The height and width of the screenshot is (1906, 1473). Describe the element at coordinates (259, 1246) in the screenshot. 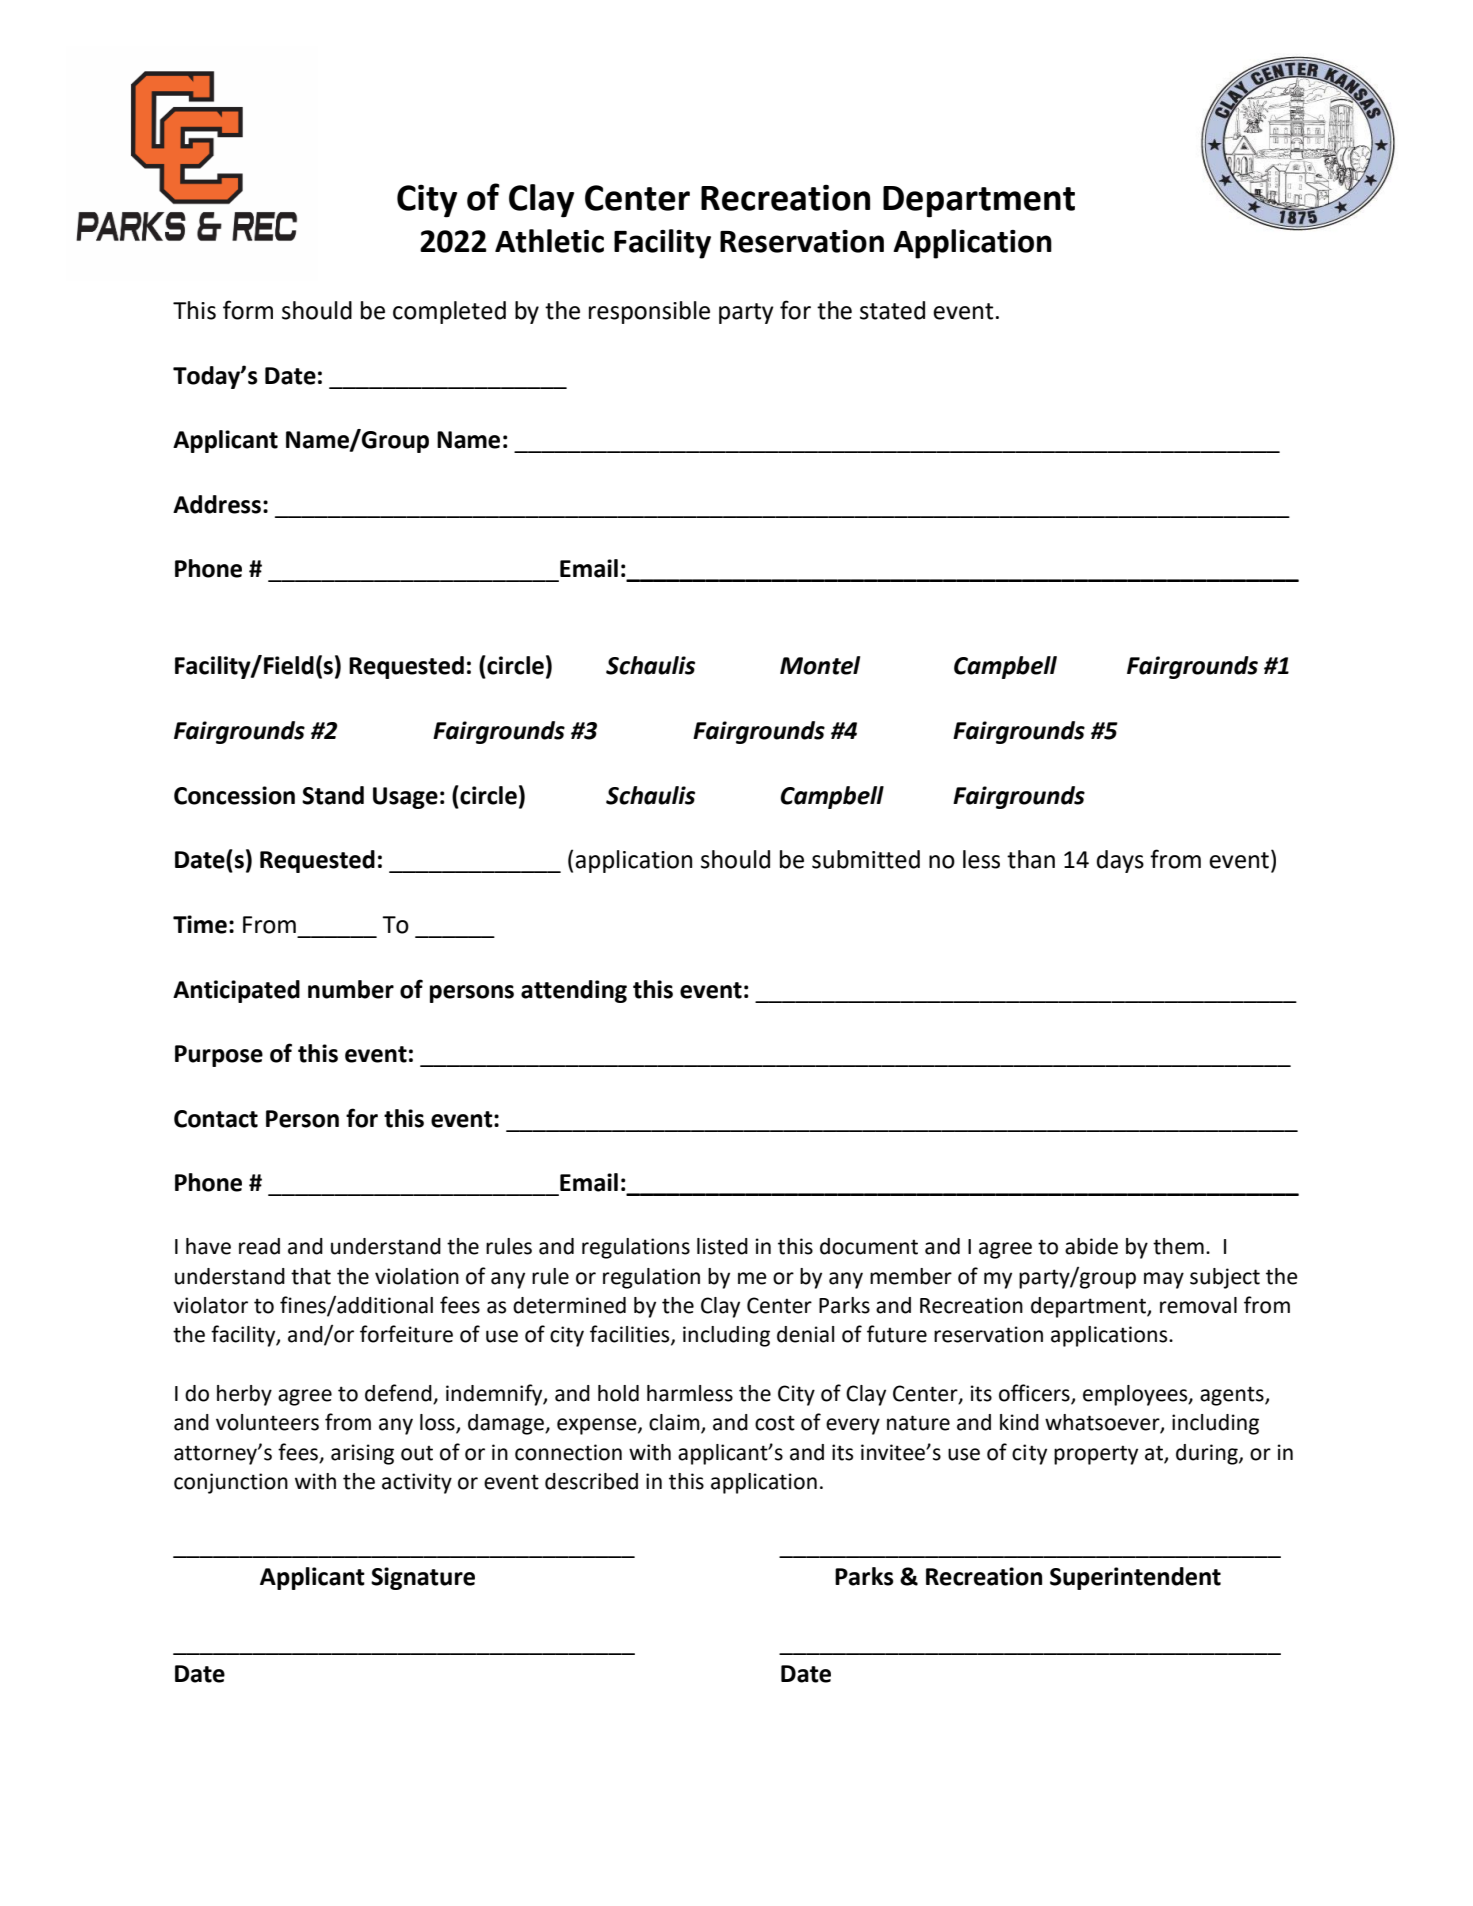

I see `read` at that location.
